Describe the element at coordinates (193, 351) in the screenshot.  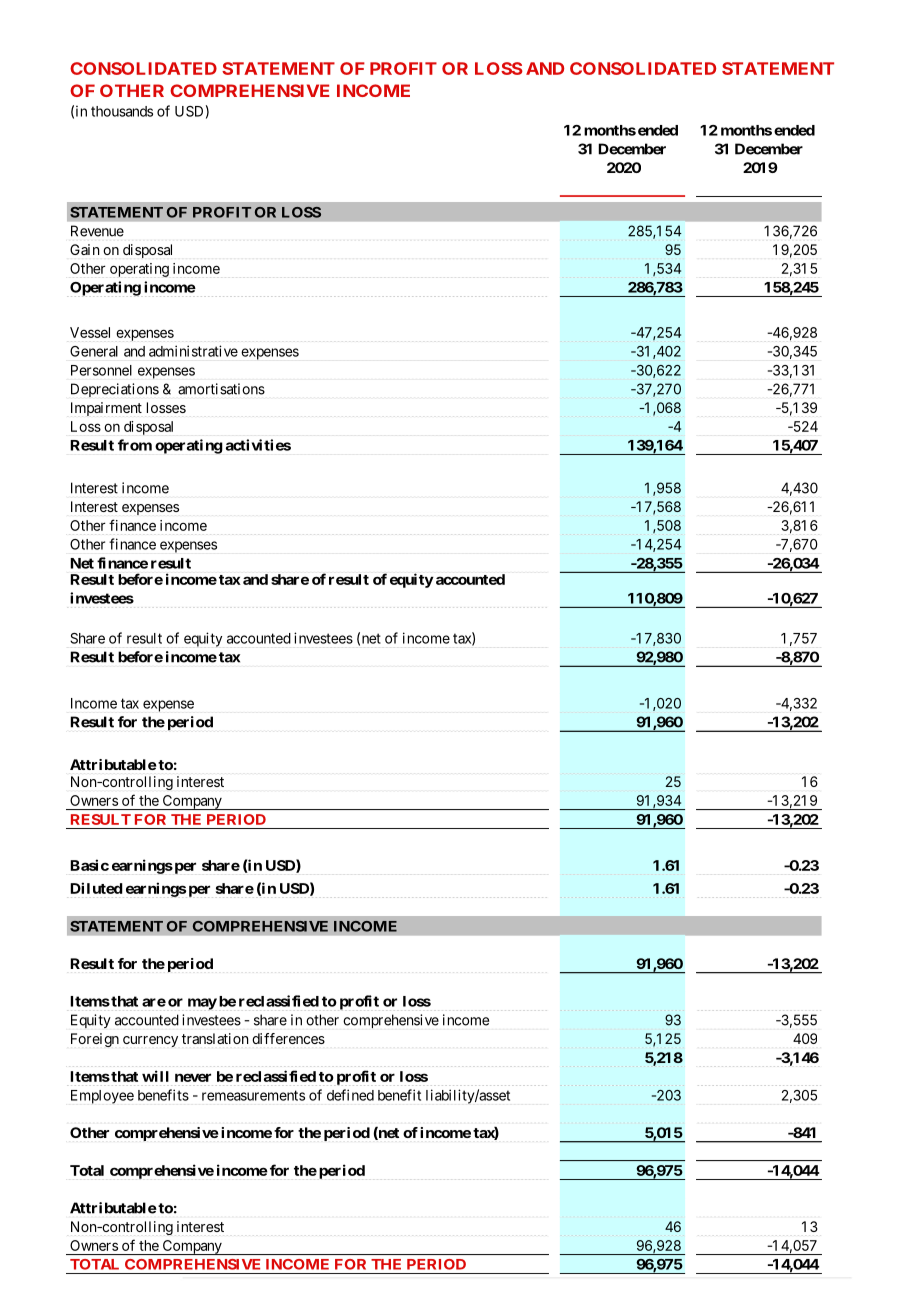
I see `administrative` at that location.
